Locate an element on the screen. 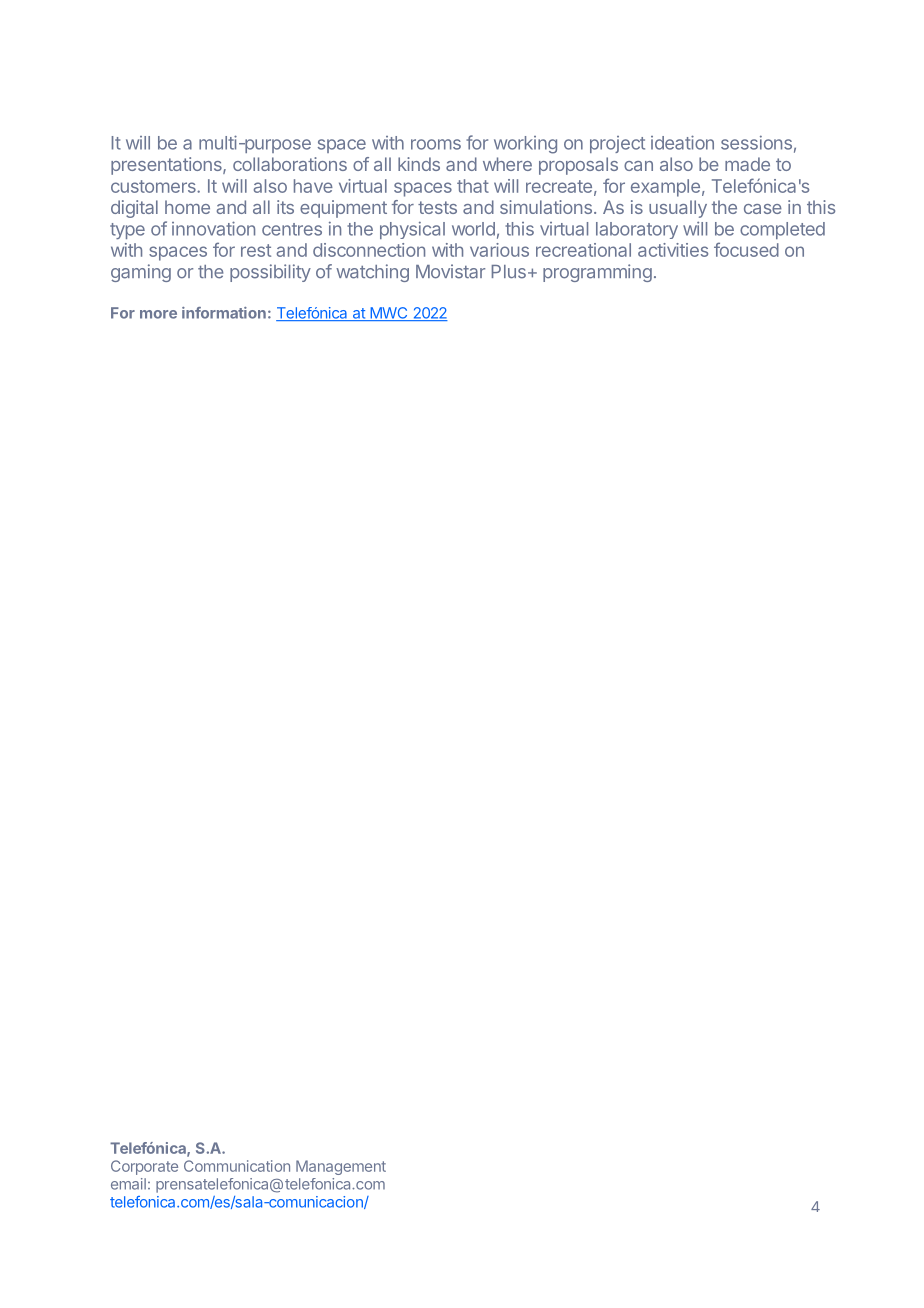  information is located at coordinates (224, 313).
